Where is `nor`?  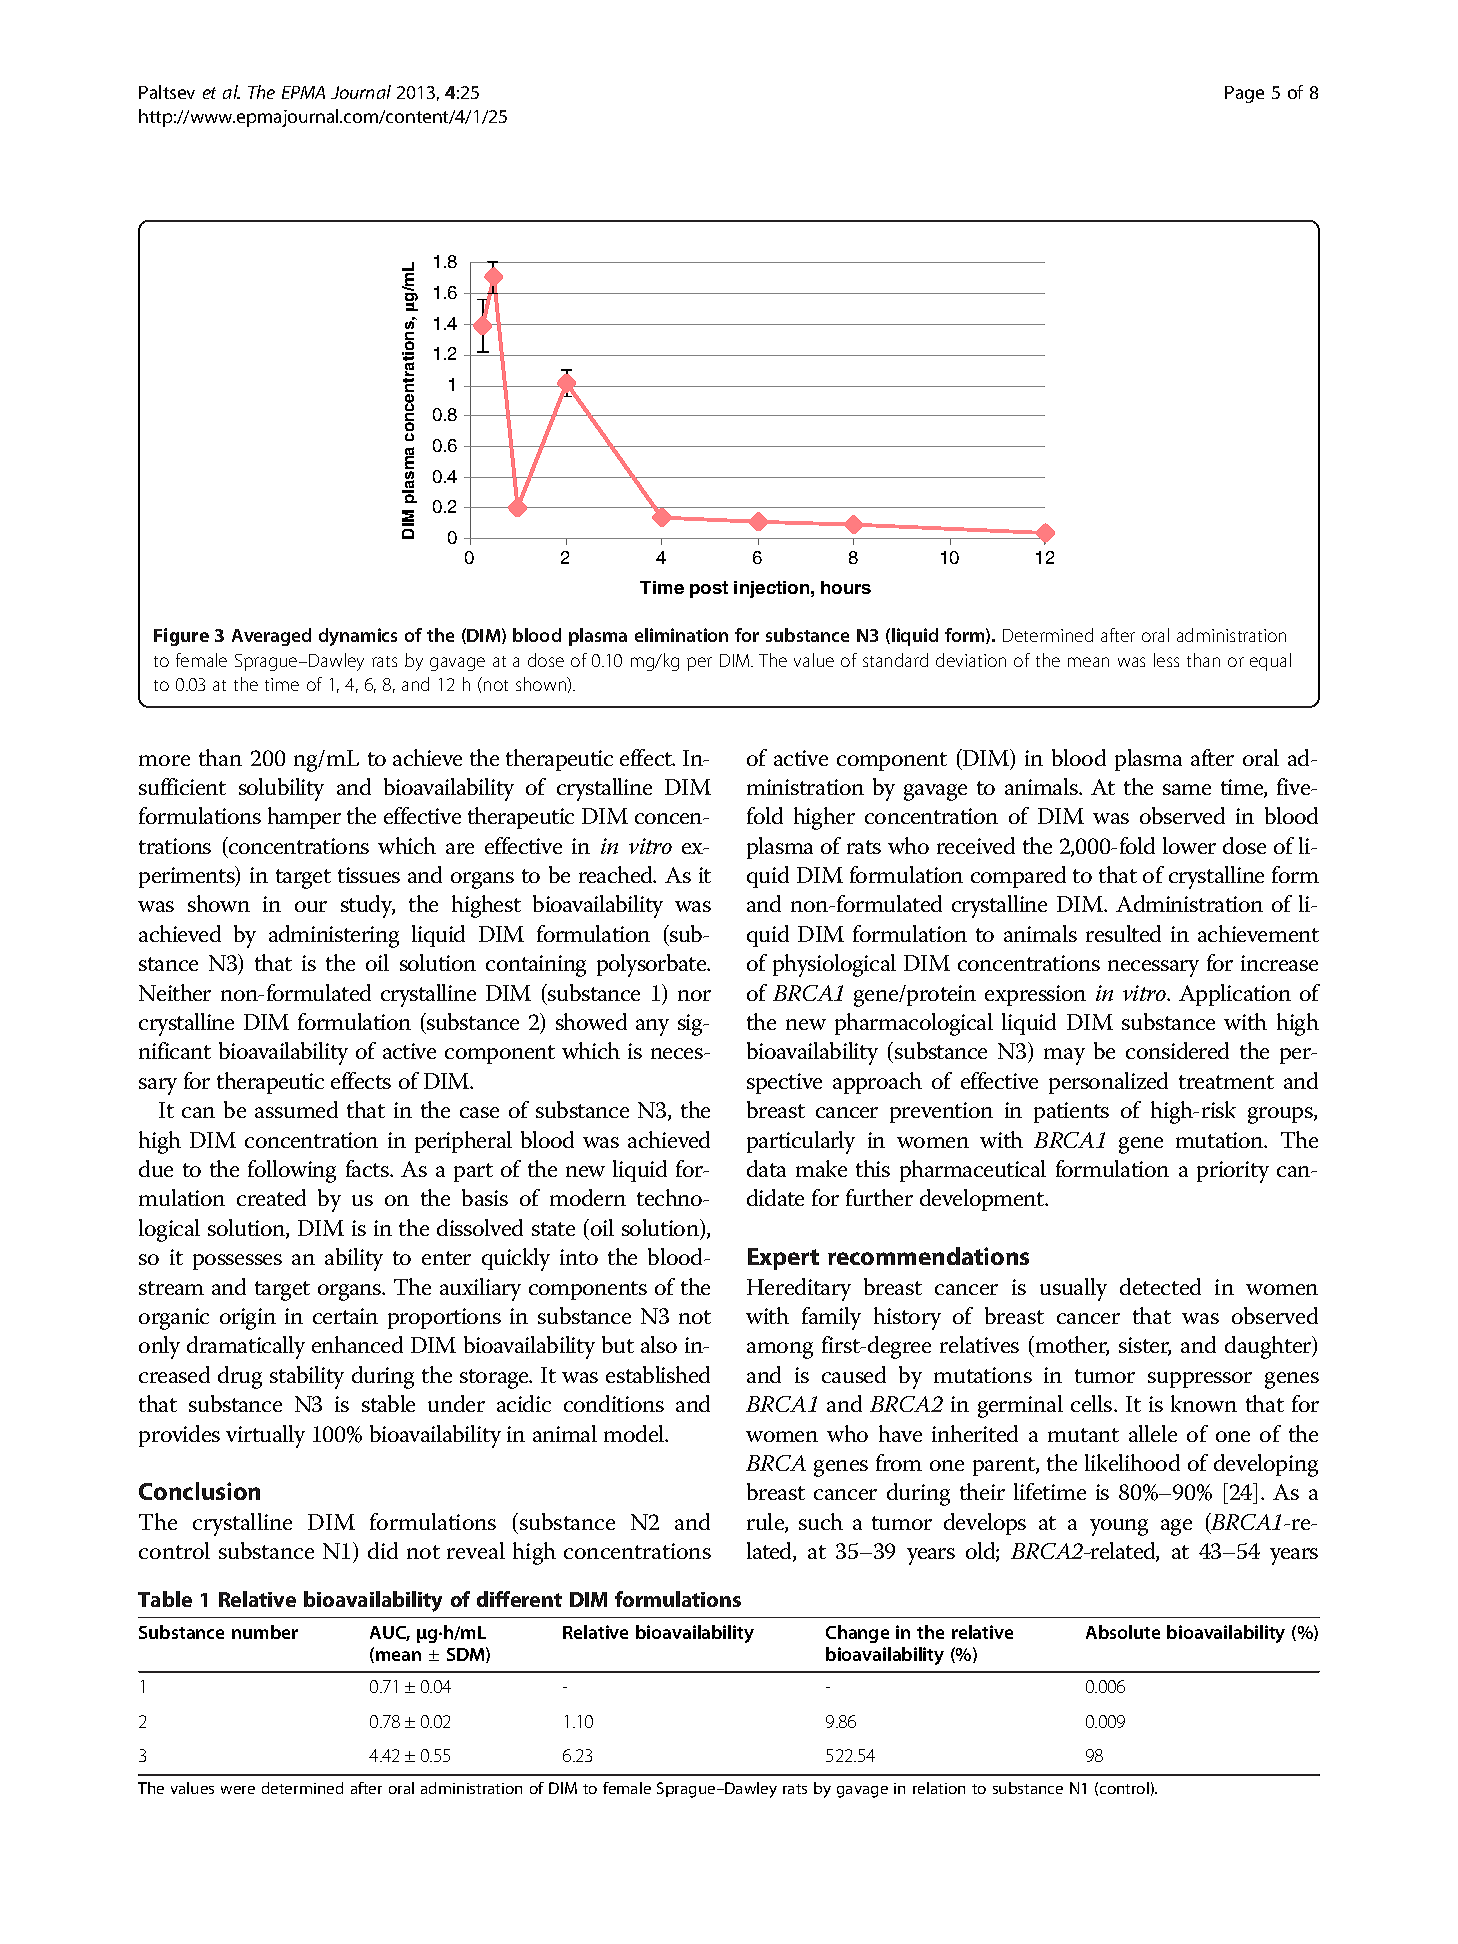 nor is located at coordinates (694, 995).
